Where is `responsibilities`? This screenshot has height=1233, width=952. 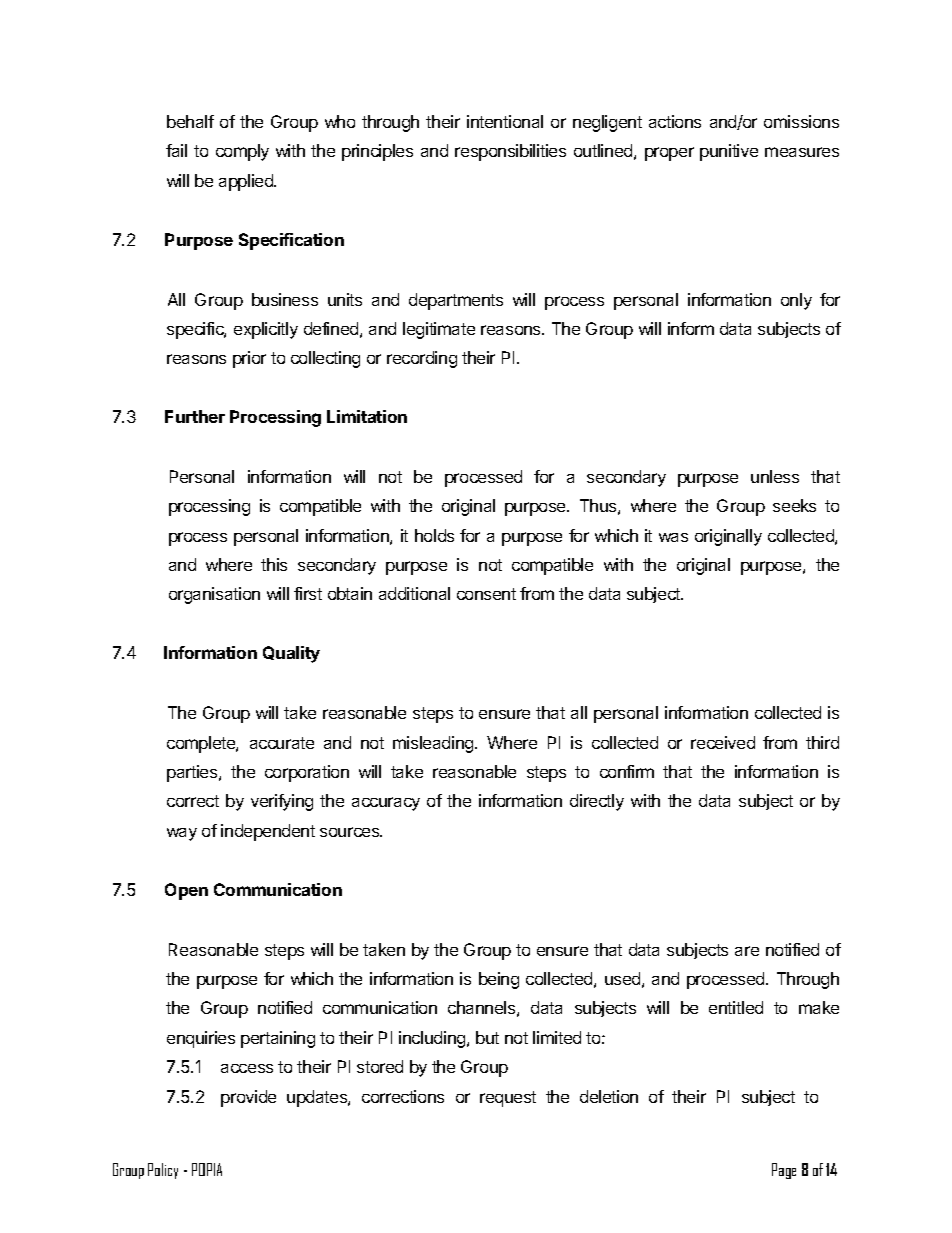
responsibilities is located at coordinates (510, 152).
